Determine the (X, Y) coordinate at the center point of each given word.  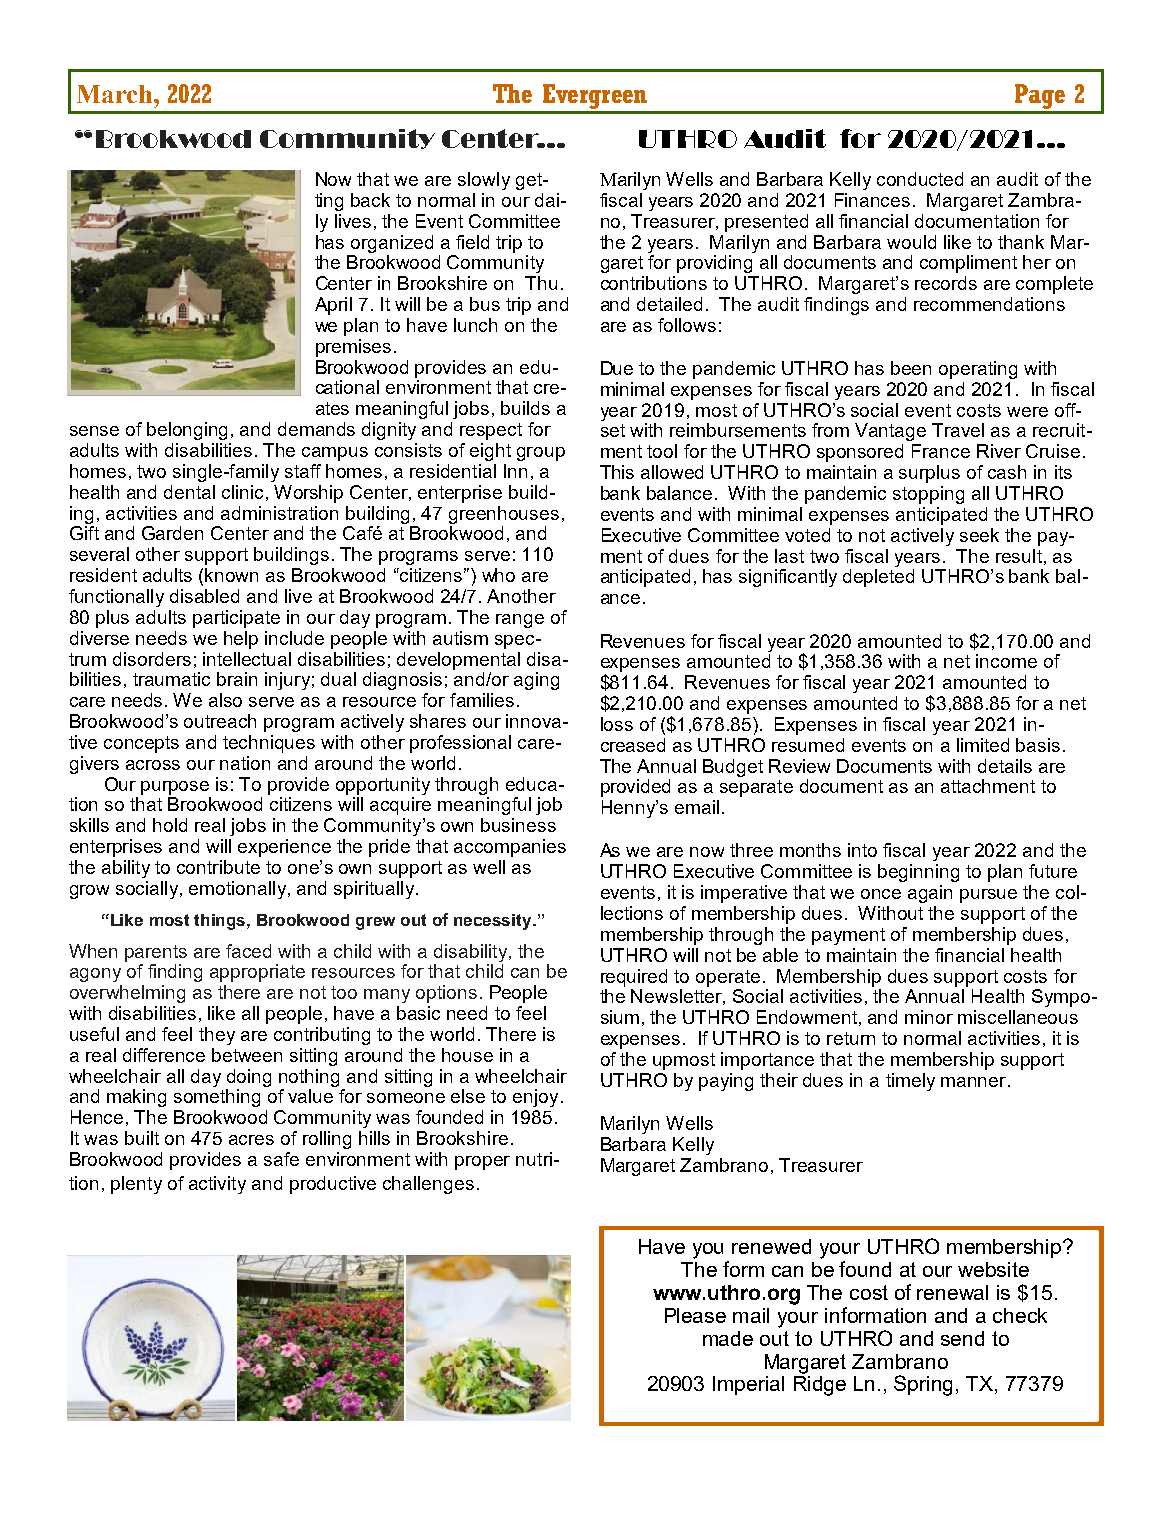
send (962, 1338)
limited (983, 745)
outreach (220, 721)
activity (217, 1185)
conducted (920, 179)
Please (695, 1315)
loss (617, 724)
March (116, 94)
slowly (484, 181)
